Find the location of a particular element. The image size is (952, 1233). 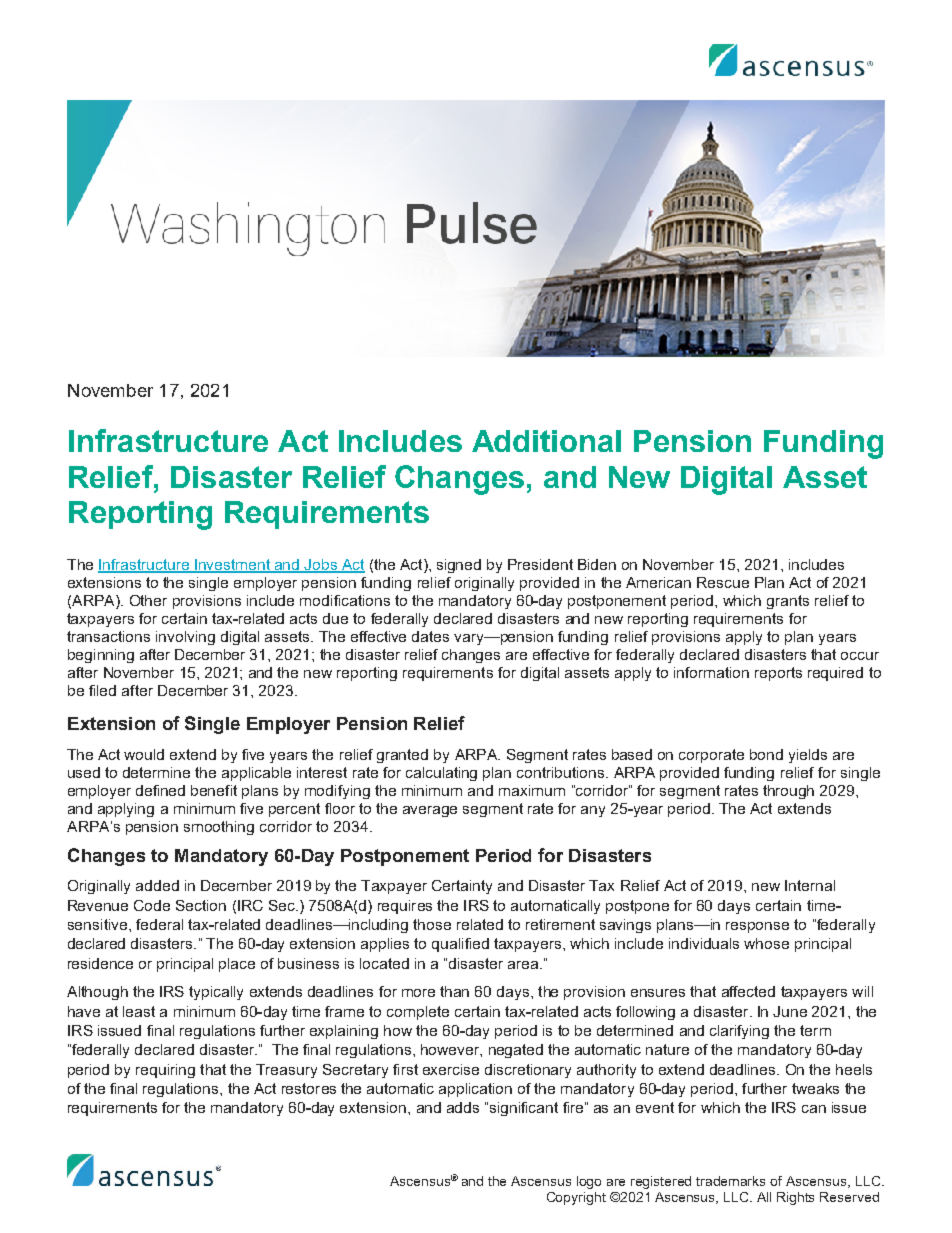

Rescue is located at coordinates (723, 582).
